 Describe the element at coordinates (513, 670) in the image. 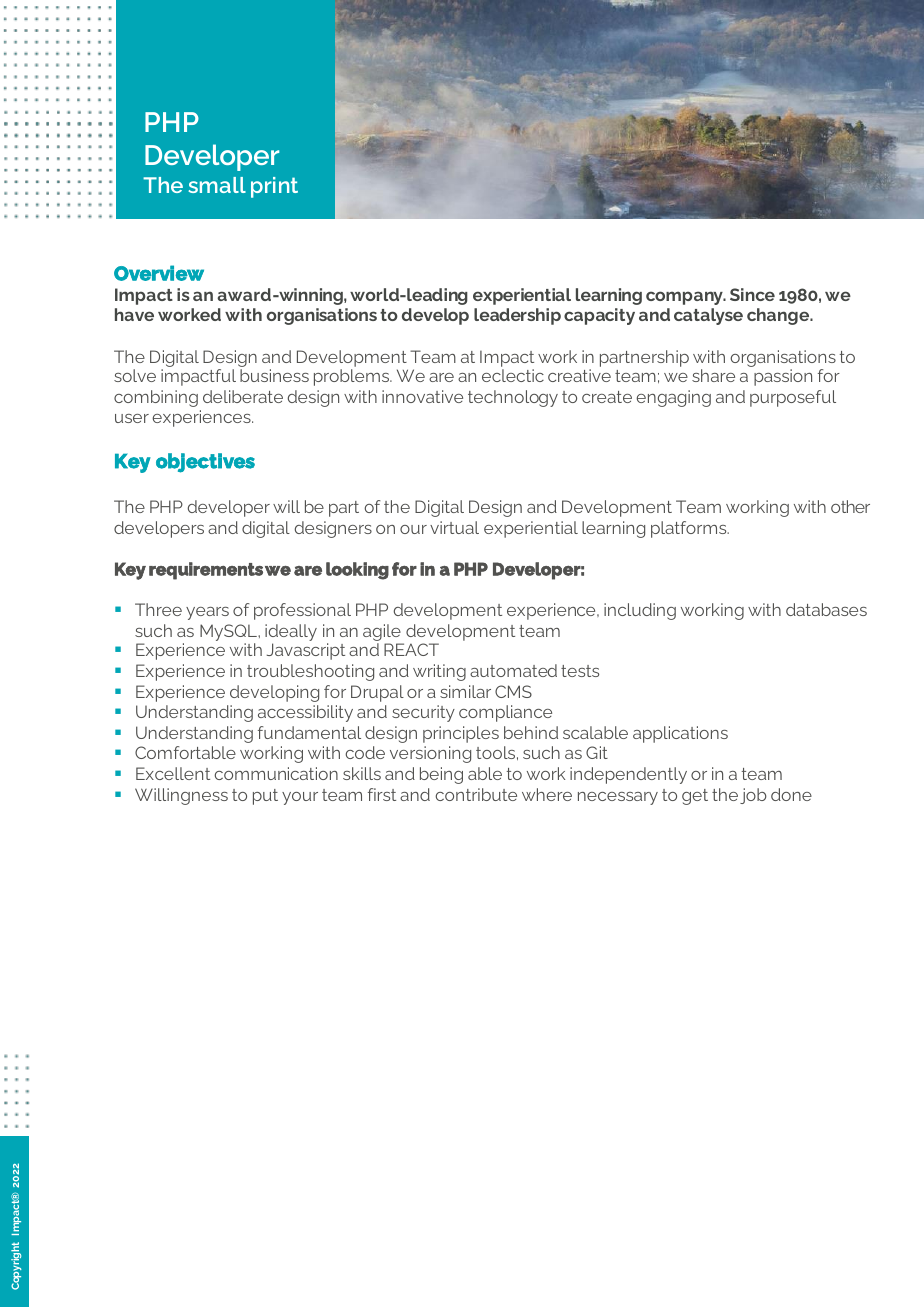

I see `automated` at that location.
